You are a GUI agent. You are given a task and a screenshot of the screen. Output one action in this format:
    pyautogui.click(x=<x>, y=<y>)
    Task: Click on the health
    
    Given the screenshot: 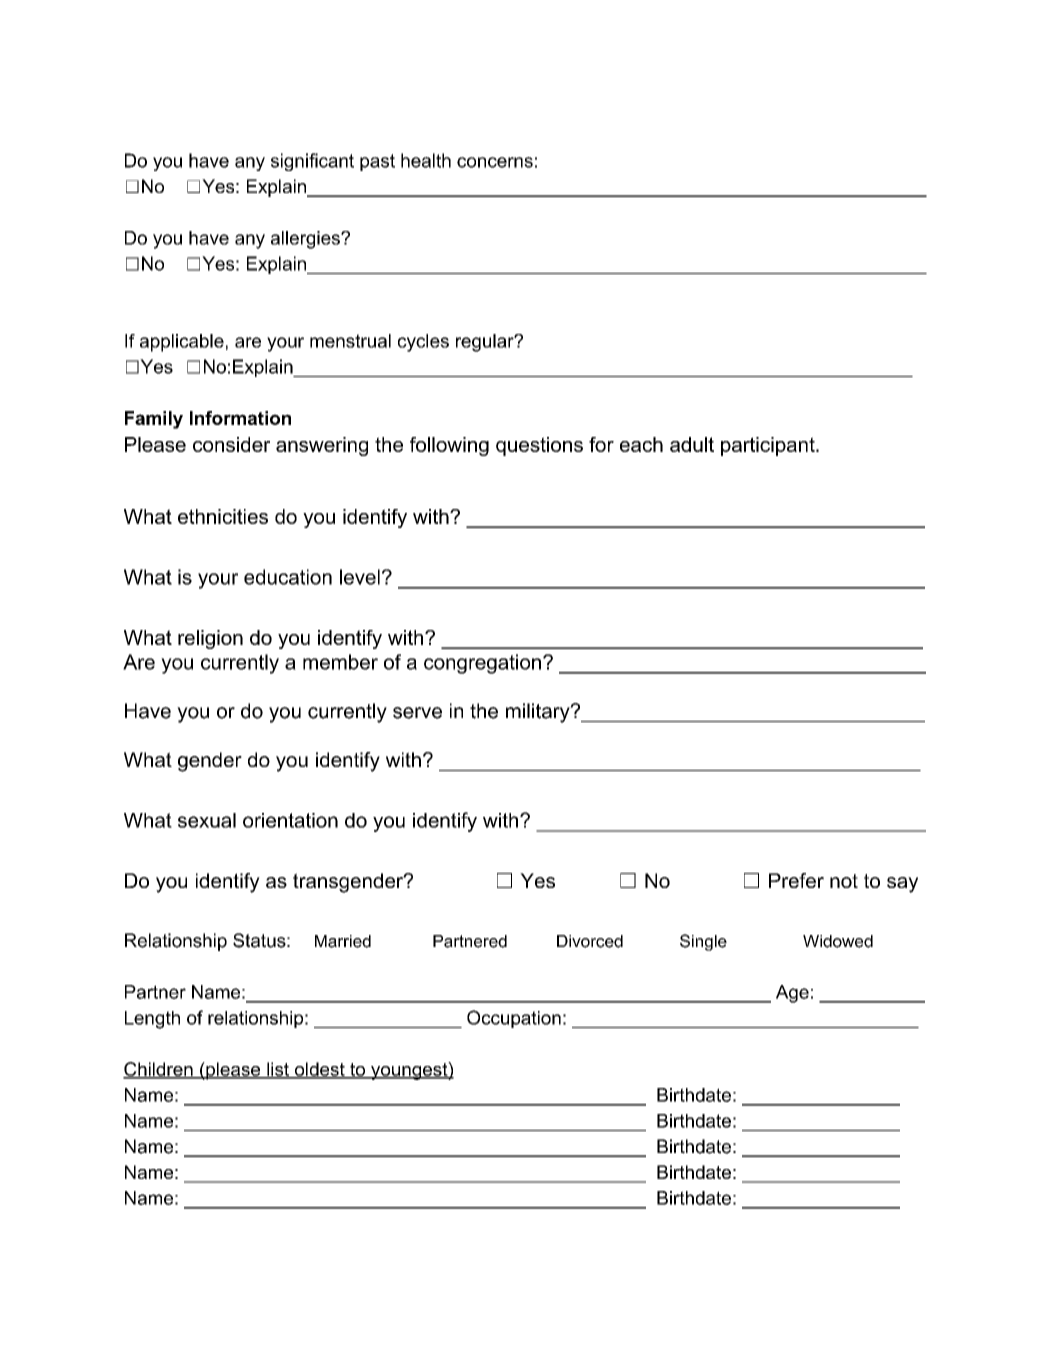 What is the action you would take?
    pyautogui.click(x=426, y=160)
